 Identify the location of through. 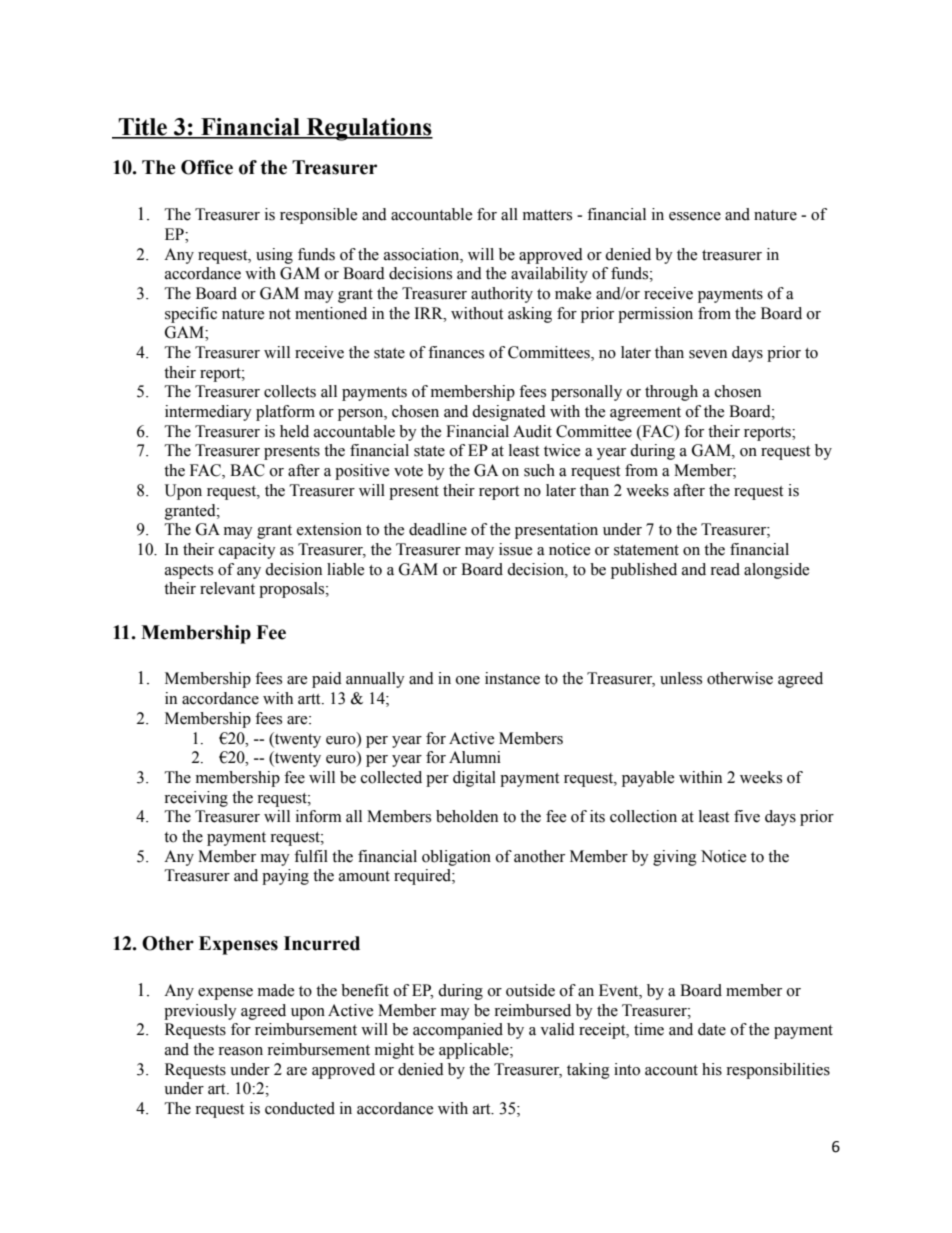
(671, 393).
